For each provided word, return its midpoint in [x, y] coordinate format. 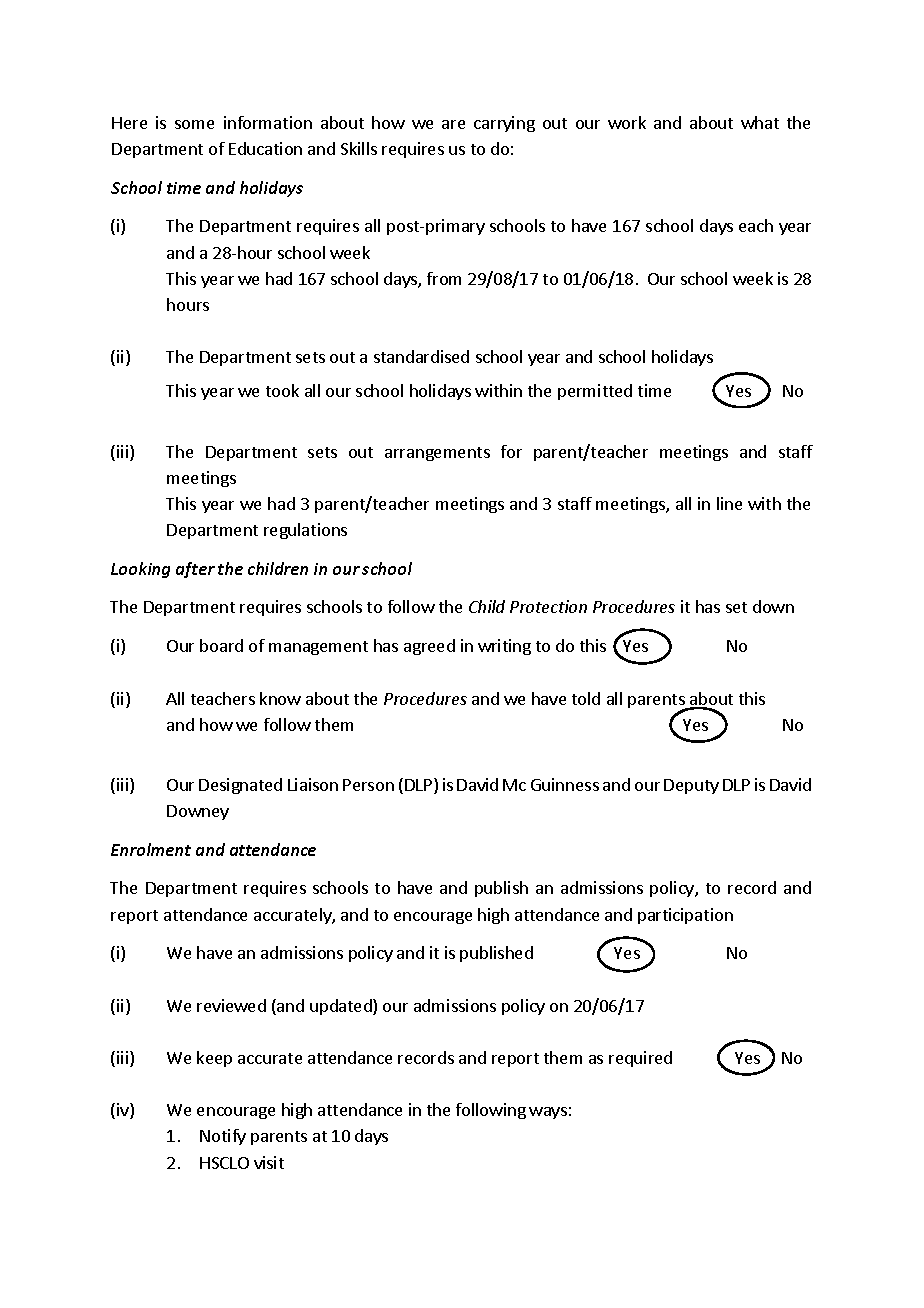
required [640, 1059]
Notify [223, 1137]
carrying [504, 124]
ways [548, 1113]
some [194, 124]
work [627, 122]
